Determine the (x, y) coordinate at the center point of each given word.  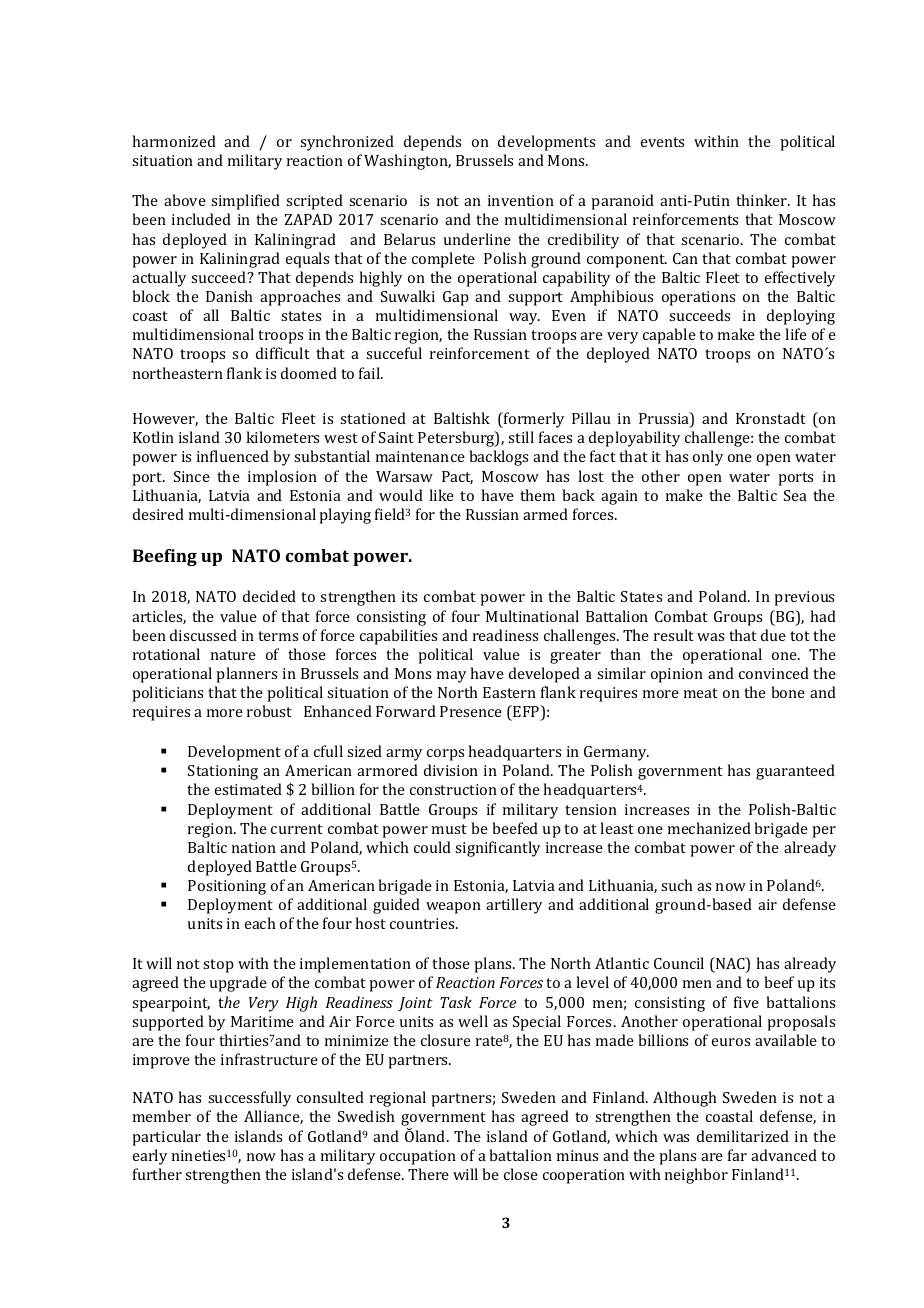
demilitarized (743, 1136)
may (451, 677)
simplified (245, 202)
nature (233, 655)
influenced (233, 456)
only (708, 458)
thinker (763, 200)
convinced (774, 673)
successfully (249, 1099)
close (521, 1174)
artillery (514, 906)
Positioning (227, 887)
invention (521, 200)
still (521, 437)
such (677, 885)
